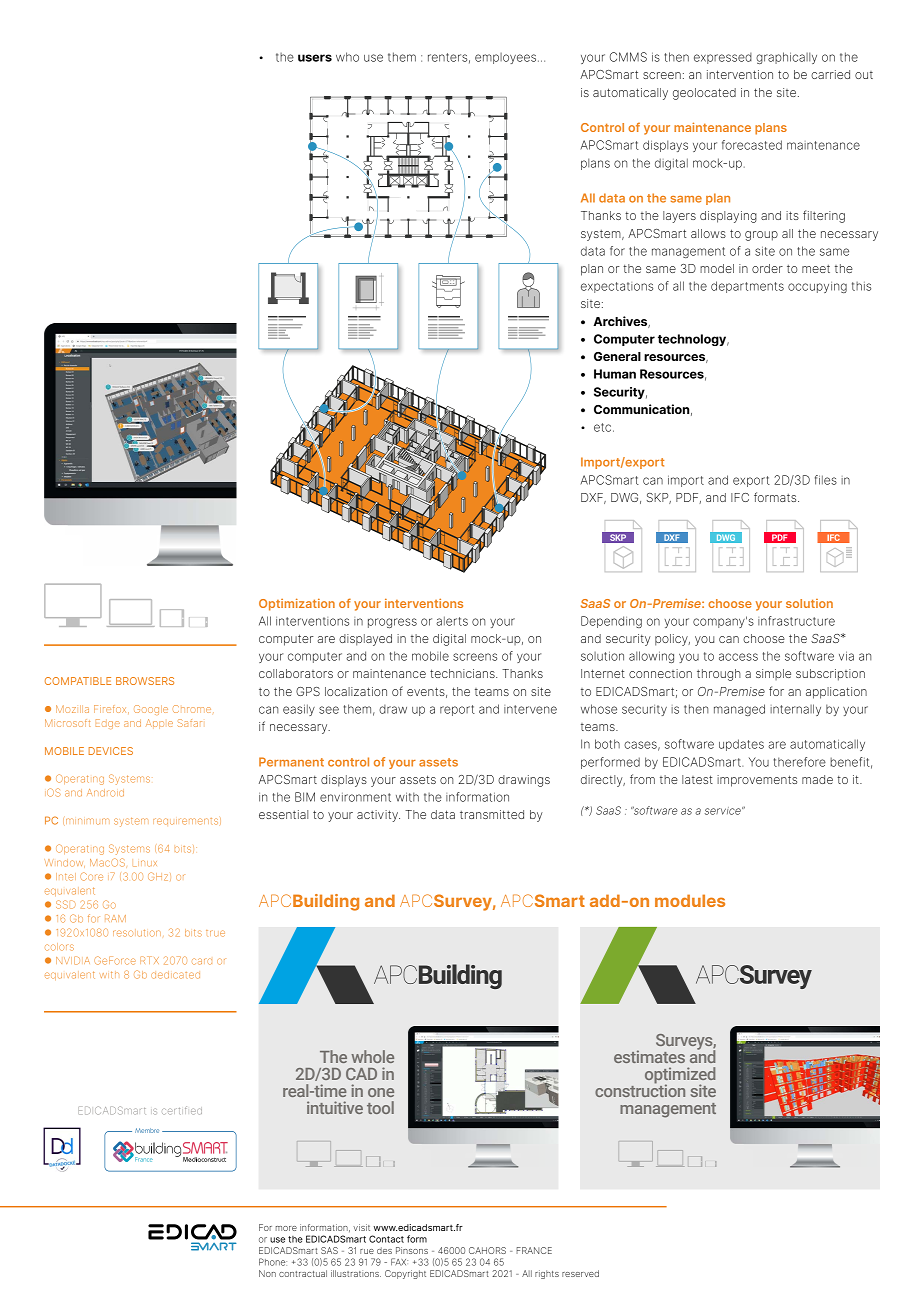 Image resolution: width=924 pixels, height=1308 pixels. Describe the element at coordinates (145, 681) in the document. I see `BROWSERS` at that location.
